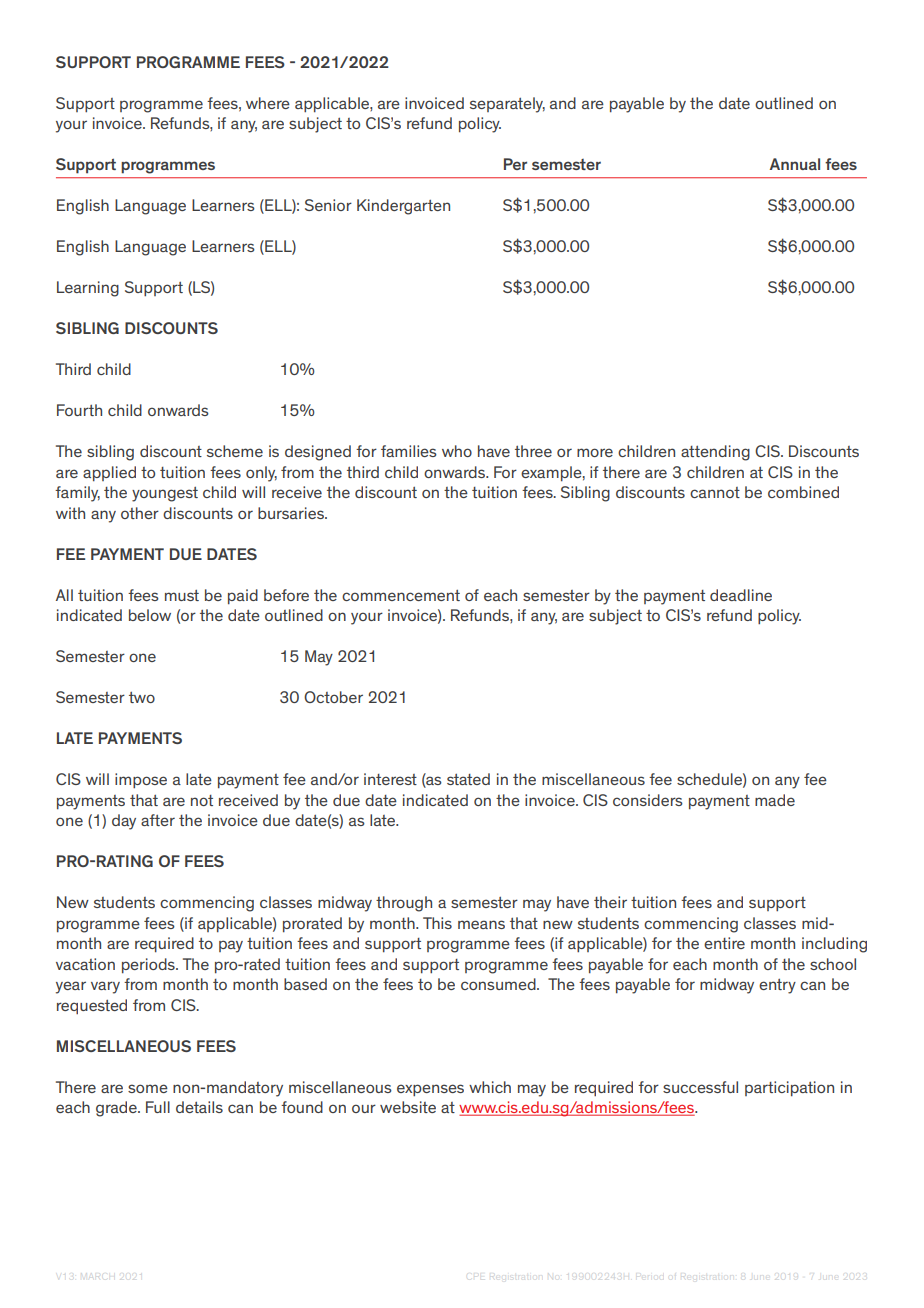 This page has width=924, height=1308. Describe the element at coordinates (795, 164) in the page. I see `Annual` at that location.
